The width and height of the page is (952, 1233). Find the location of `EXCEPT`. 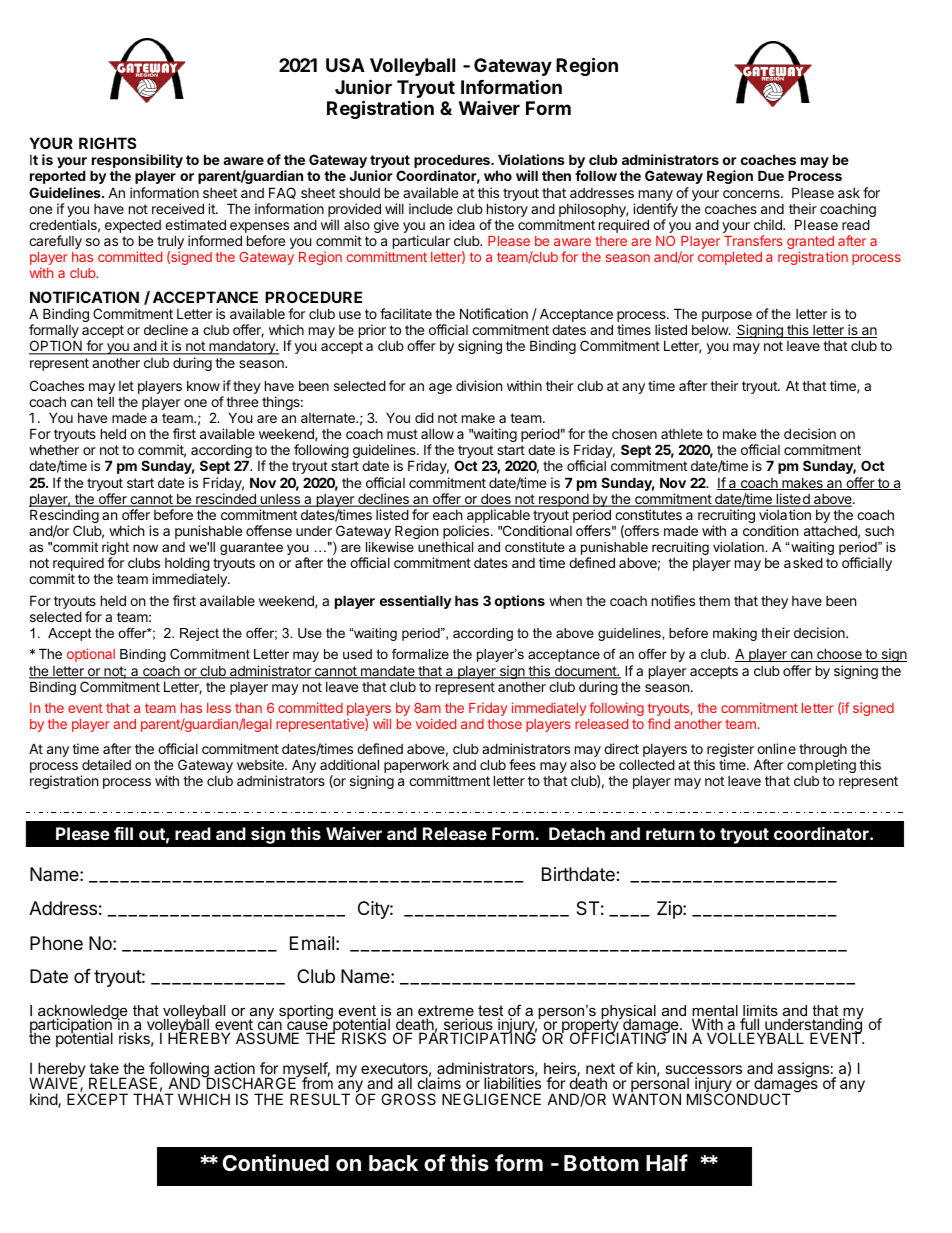

EXCEPT is located at coordinates (97, 1099).
